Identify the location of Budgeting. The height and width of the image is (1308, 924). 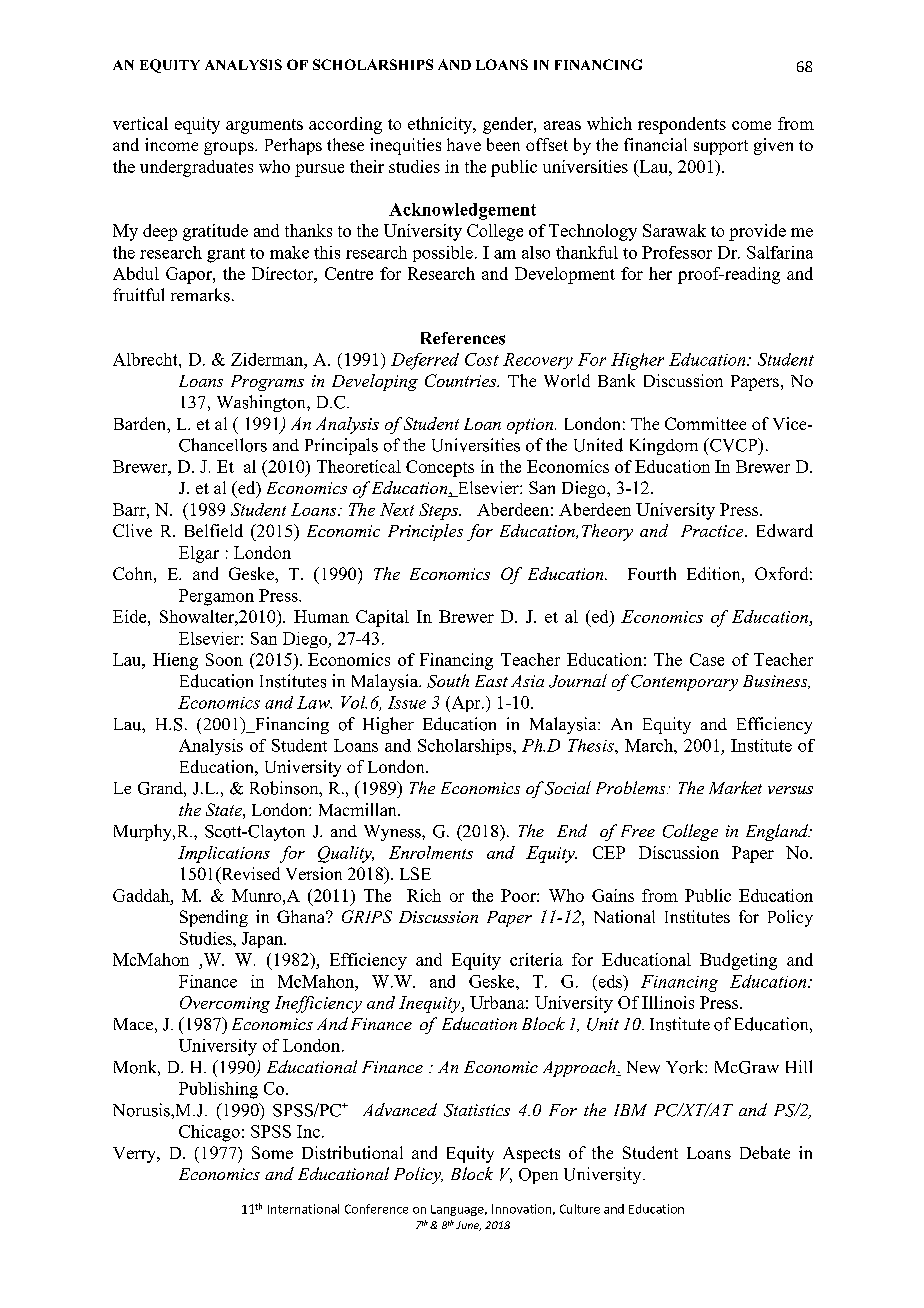
(738, 961).
